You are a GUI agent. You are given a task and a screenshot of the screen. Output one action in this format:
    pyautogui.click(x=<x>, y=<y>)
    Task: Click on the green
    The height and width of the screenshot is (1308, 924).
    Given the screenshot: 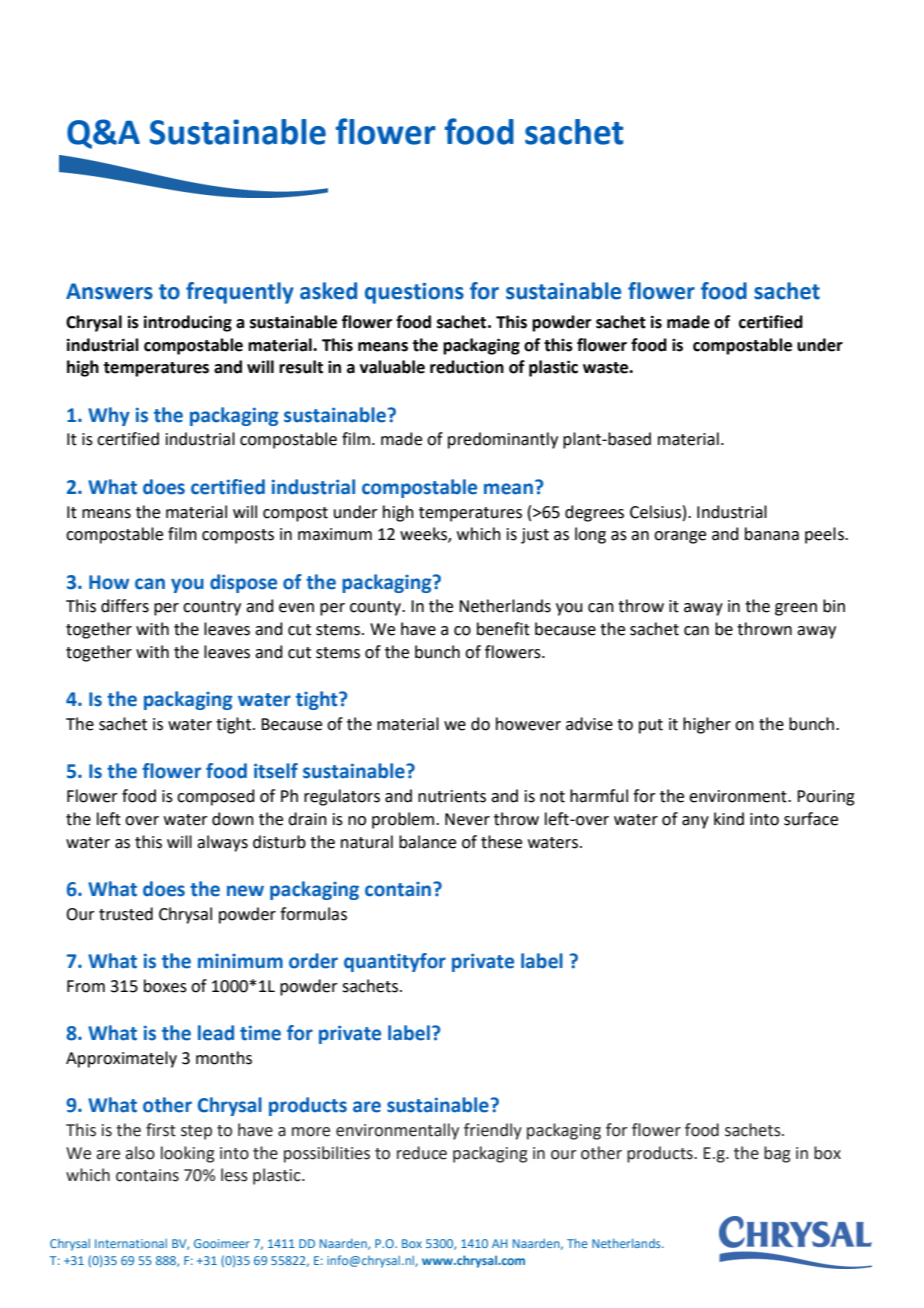 What is the action you would take?
    pyautogui.click(x=796, y=609)
